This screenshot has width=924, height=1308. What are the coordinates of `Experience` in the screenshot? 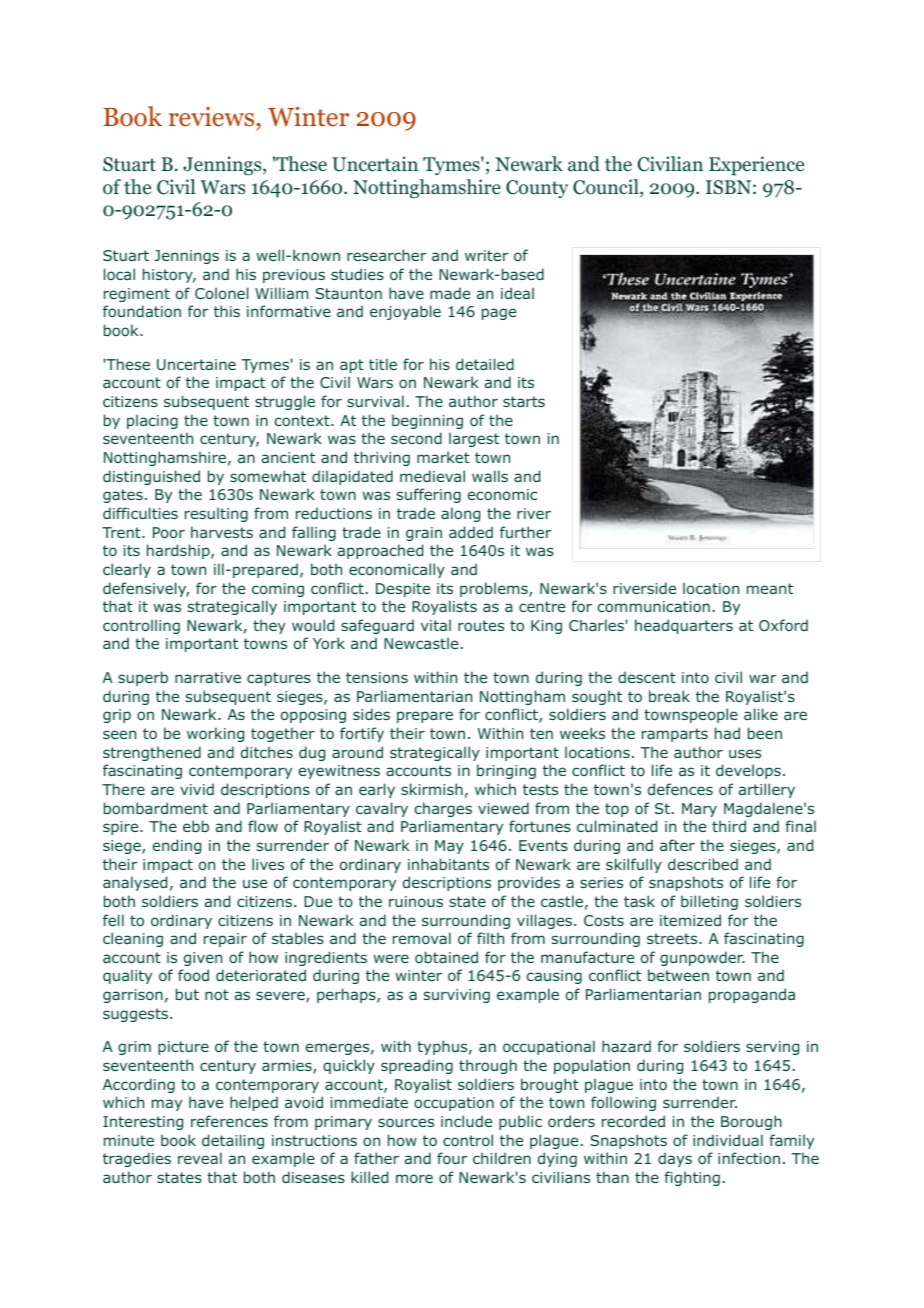 It's located at (756, 166).
